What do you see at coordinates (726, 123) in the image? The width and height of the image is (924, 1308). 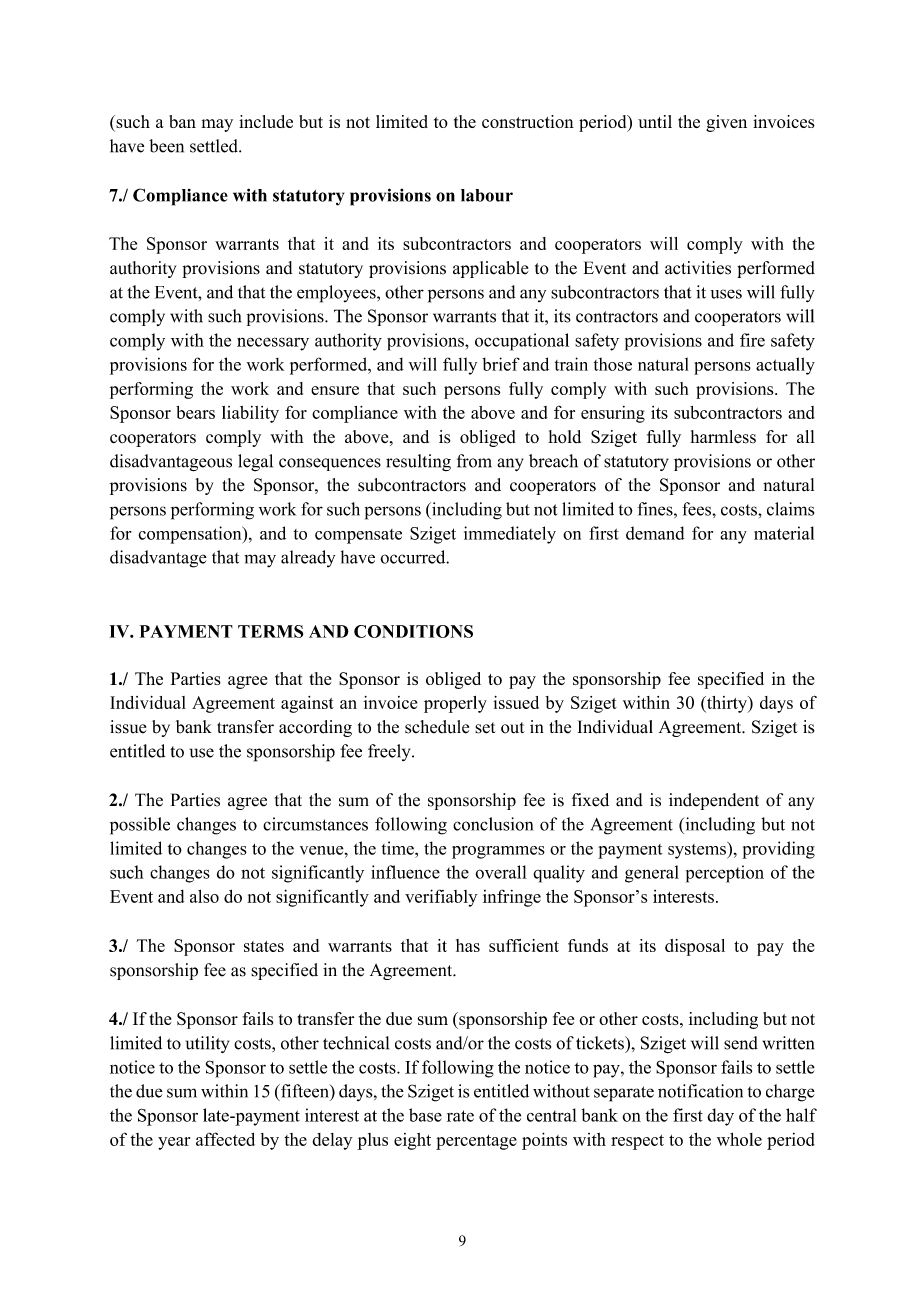 I see `given` at bounding box center [726, 123].
